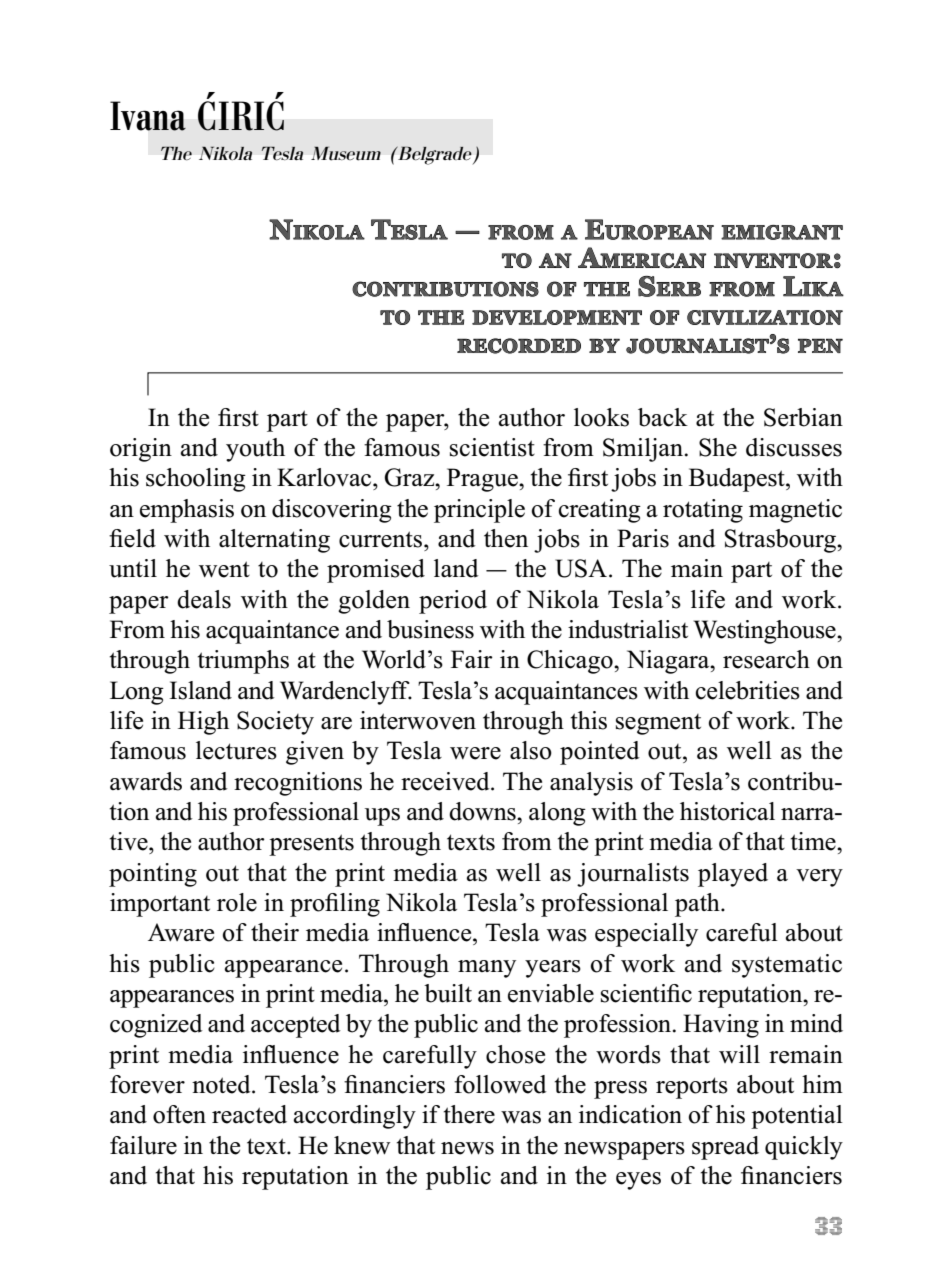  What do you see at coordinates (601, 417) in the screenshot?
I see `looks` at bounding box center [601, 417].
